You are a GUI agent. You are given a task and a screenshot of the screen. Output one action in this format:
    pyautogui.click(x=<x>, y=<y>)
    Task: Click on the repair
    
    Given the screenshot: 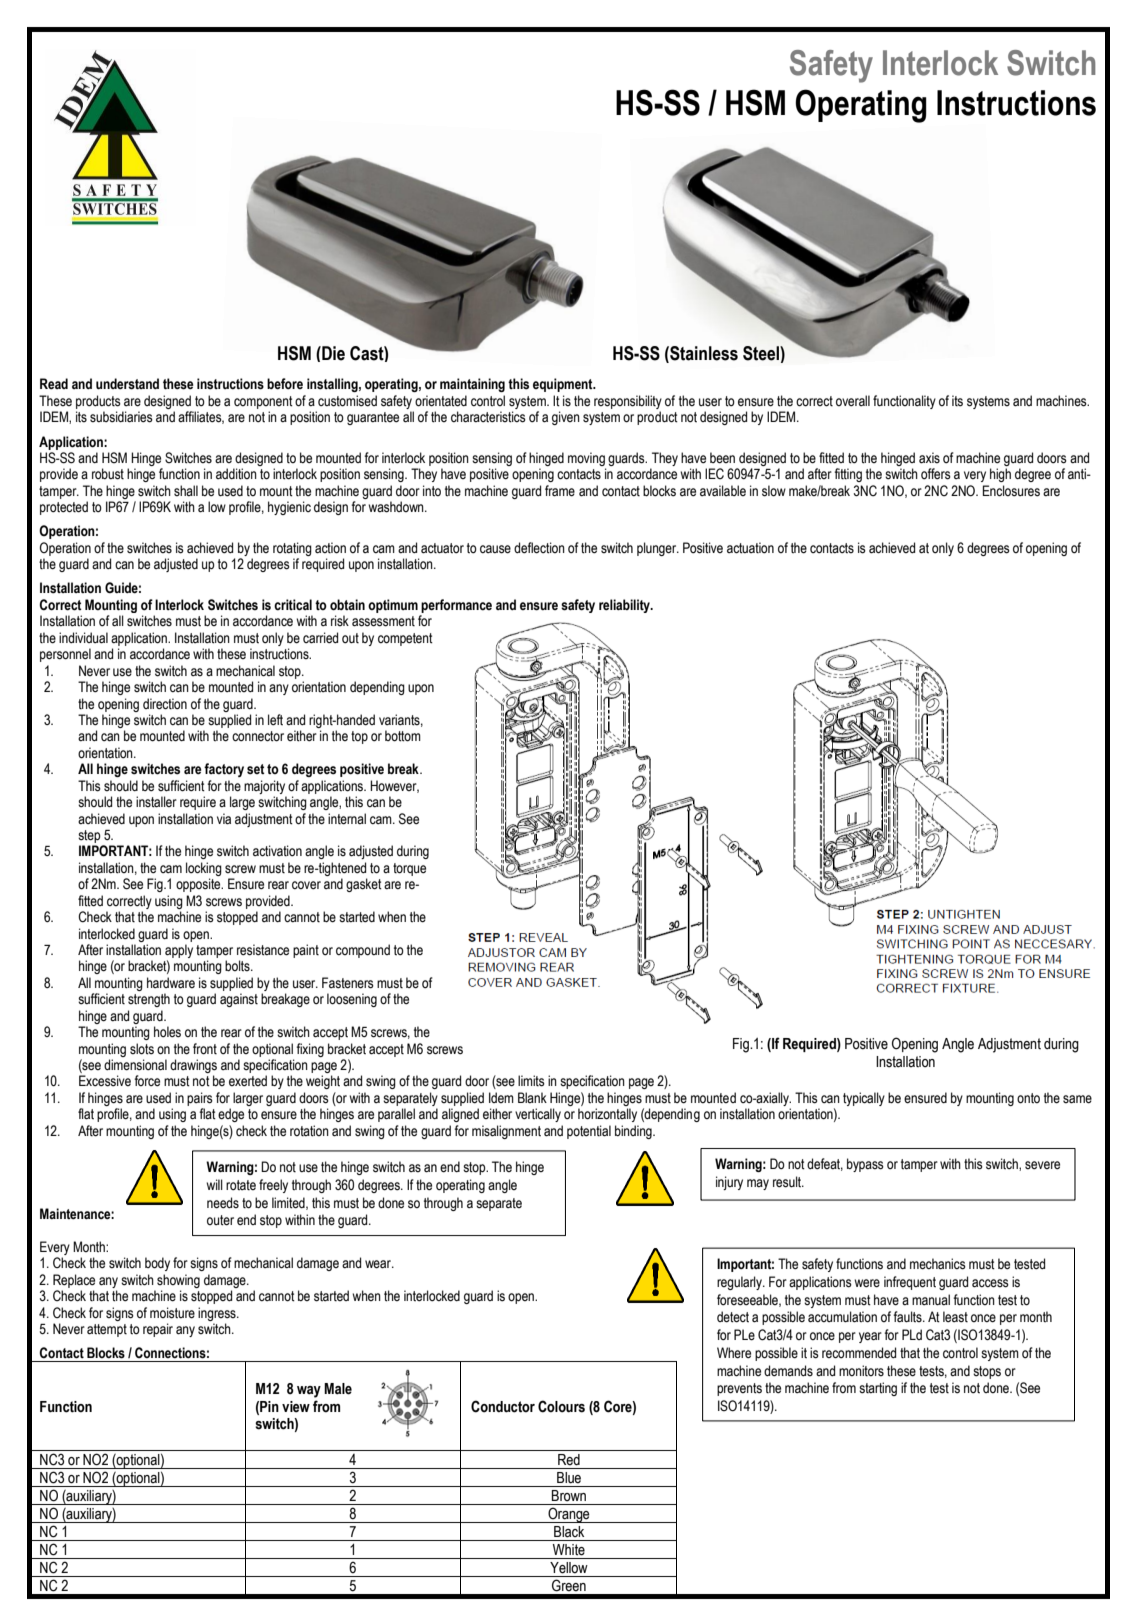 What is the action you would take?
    pyautogui.click(x=158, y=1330)
